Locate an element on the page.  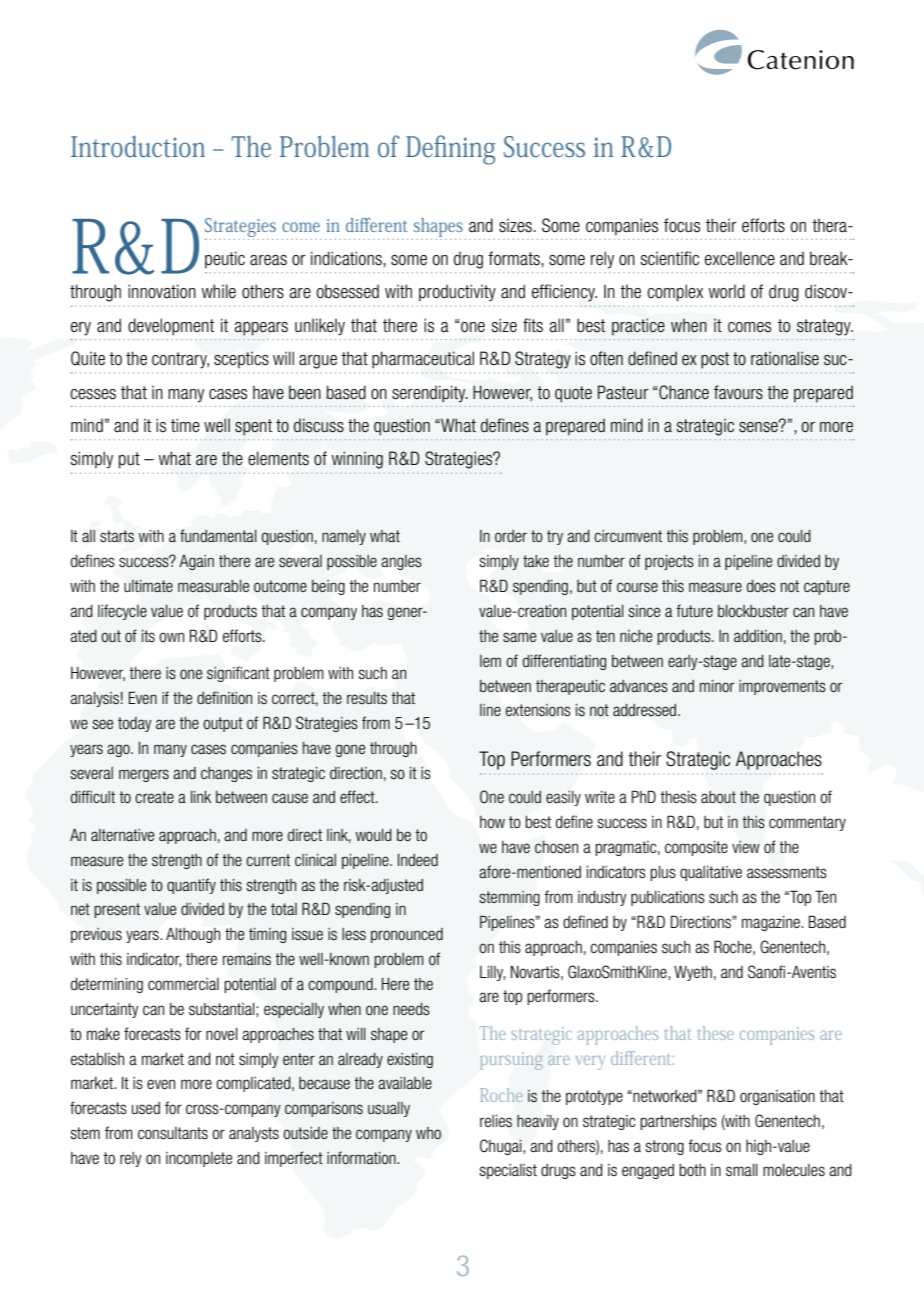
consultants is located at coordinates (173, 1133).
